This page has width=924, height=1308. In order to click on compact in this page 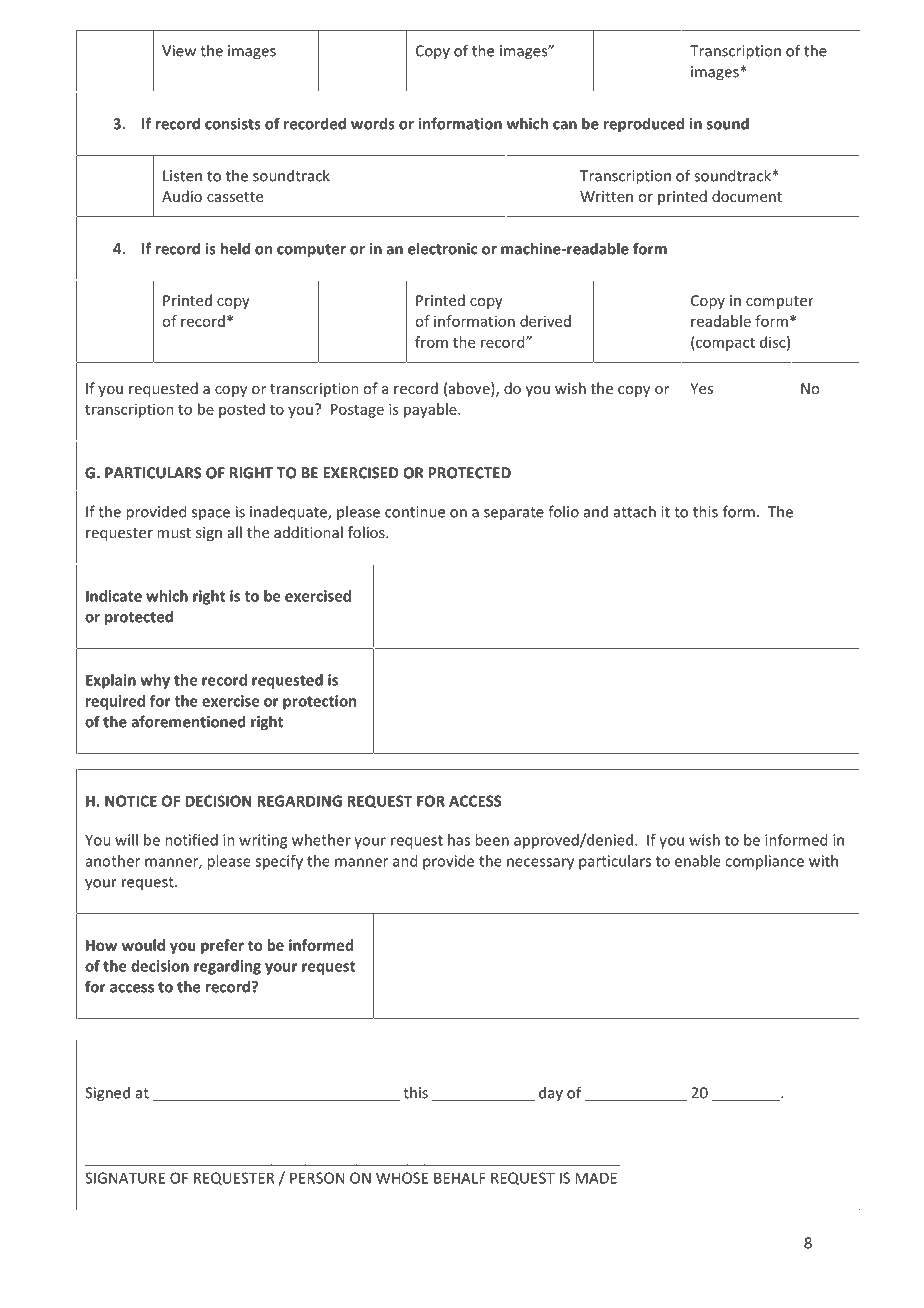, I will do `click(724, 343)`.
